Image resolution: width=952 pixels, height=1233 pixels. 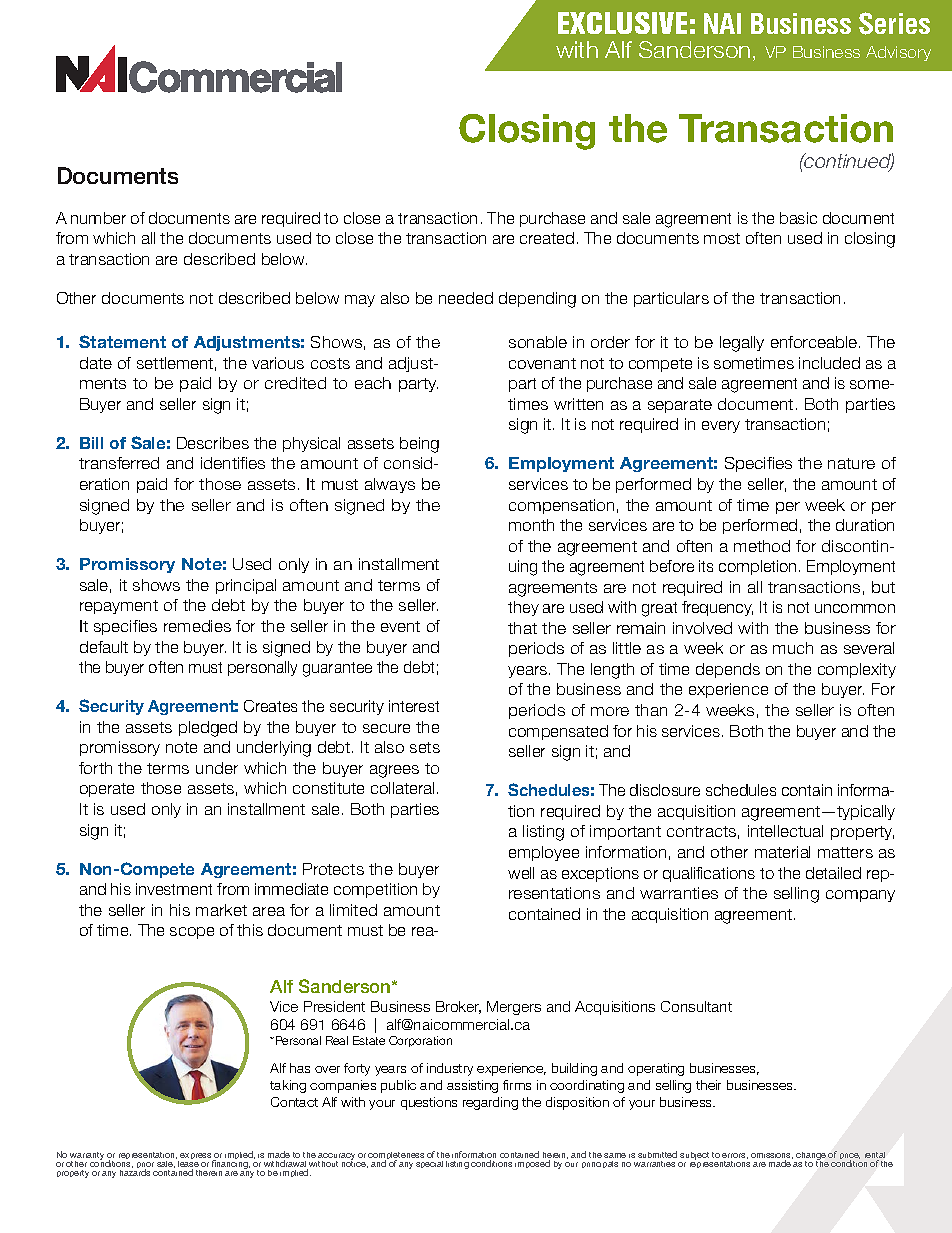 I want to click on hazards, so click(x=135, y=1172).
